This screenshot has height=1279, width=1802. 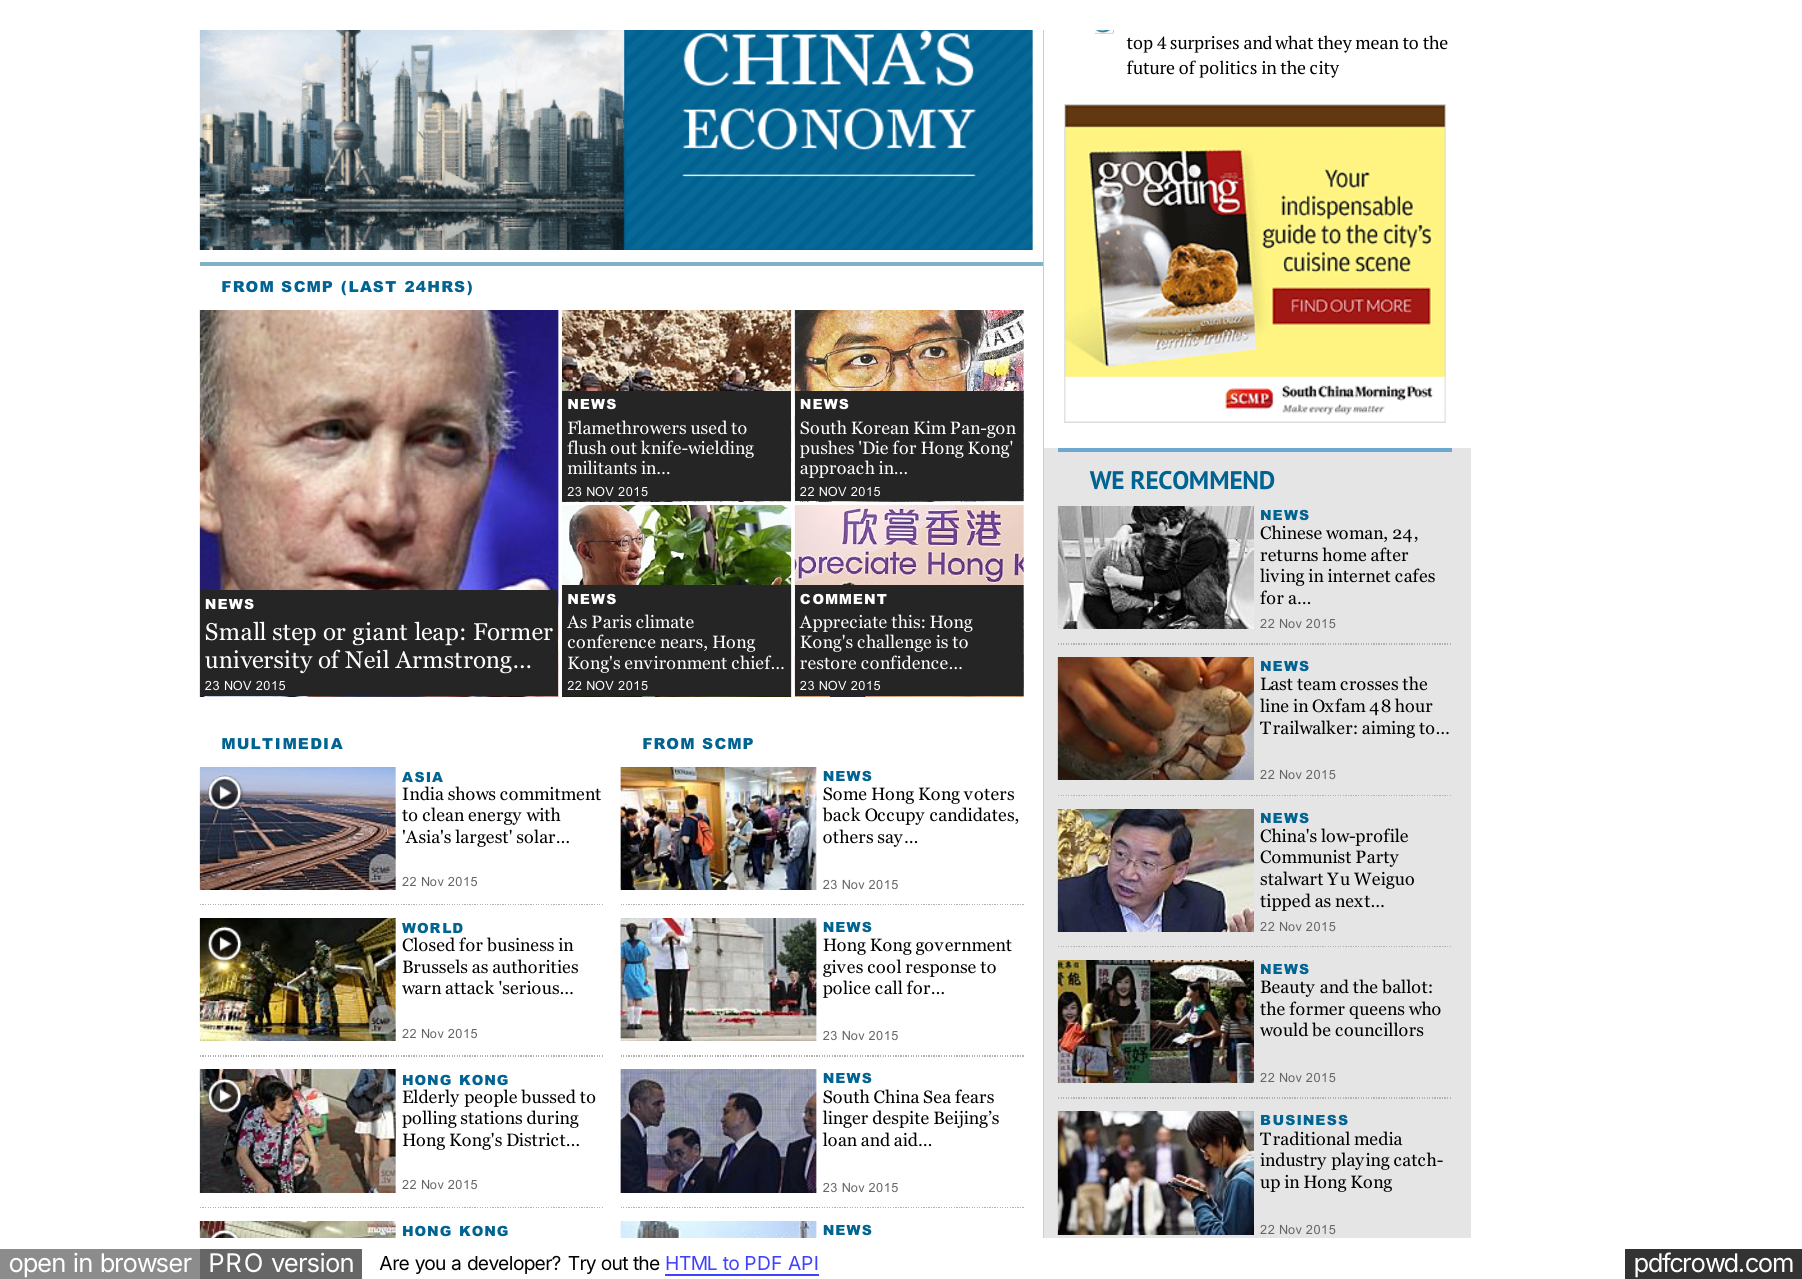 I want to click on browser, so click(x=147, y=1262).
